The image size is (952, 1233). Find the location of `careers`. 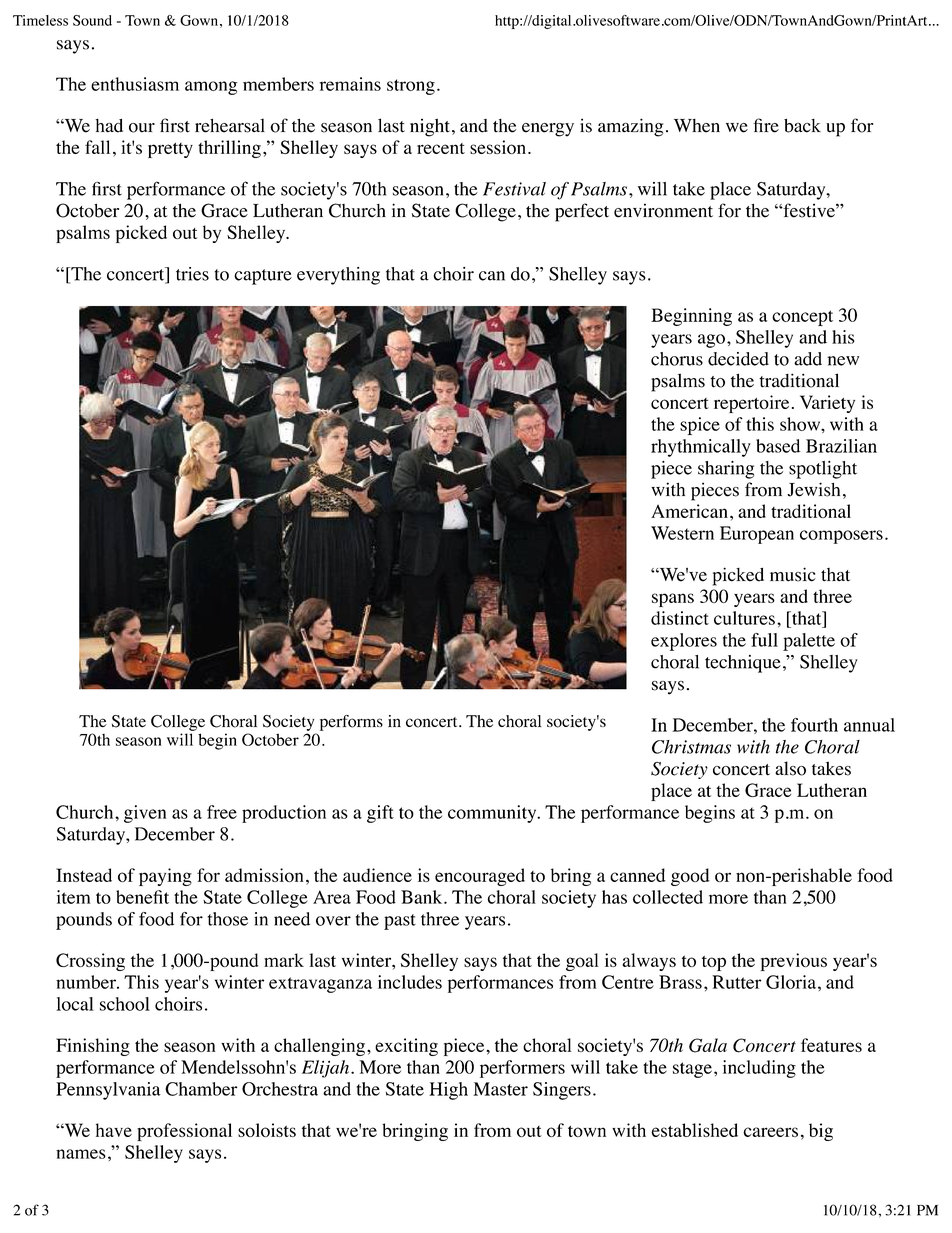

careers is located at coordinates (770, 1132).
